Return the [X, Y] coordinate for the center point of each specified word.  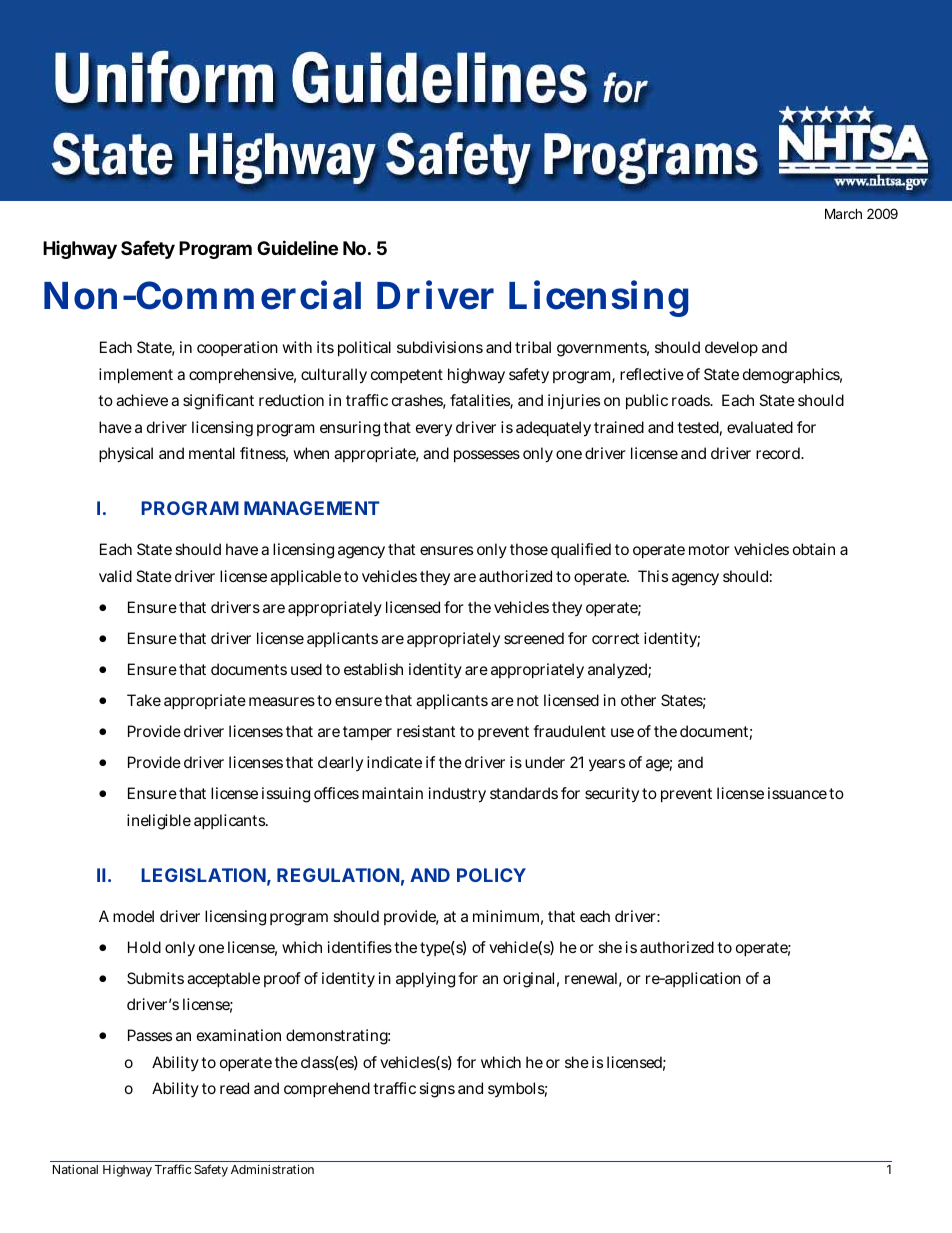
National [75, 1169]
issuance [797, 793]
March [843, 213]
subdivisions [440, 347]
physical [126, 455]
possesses [487, 456]
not [528, 700]
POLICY [491, 875]
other [638, 700]
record [779, 453]
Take [144, 700]
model [133, 916]
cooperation [237, 348]
